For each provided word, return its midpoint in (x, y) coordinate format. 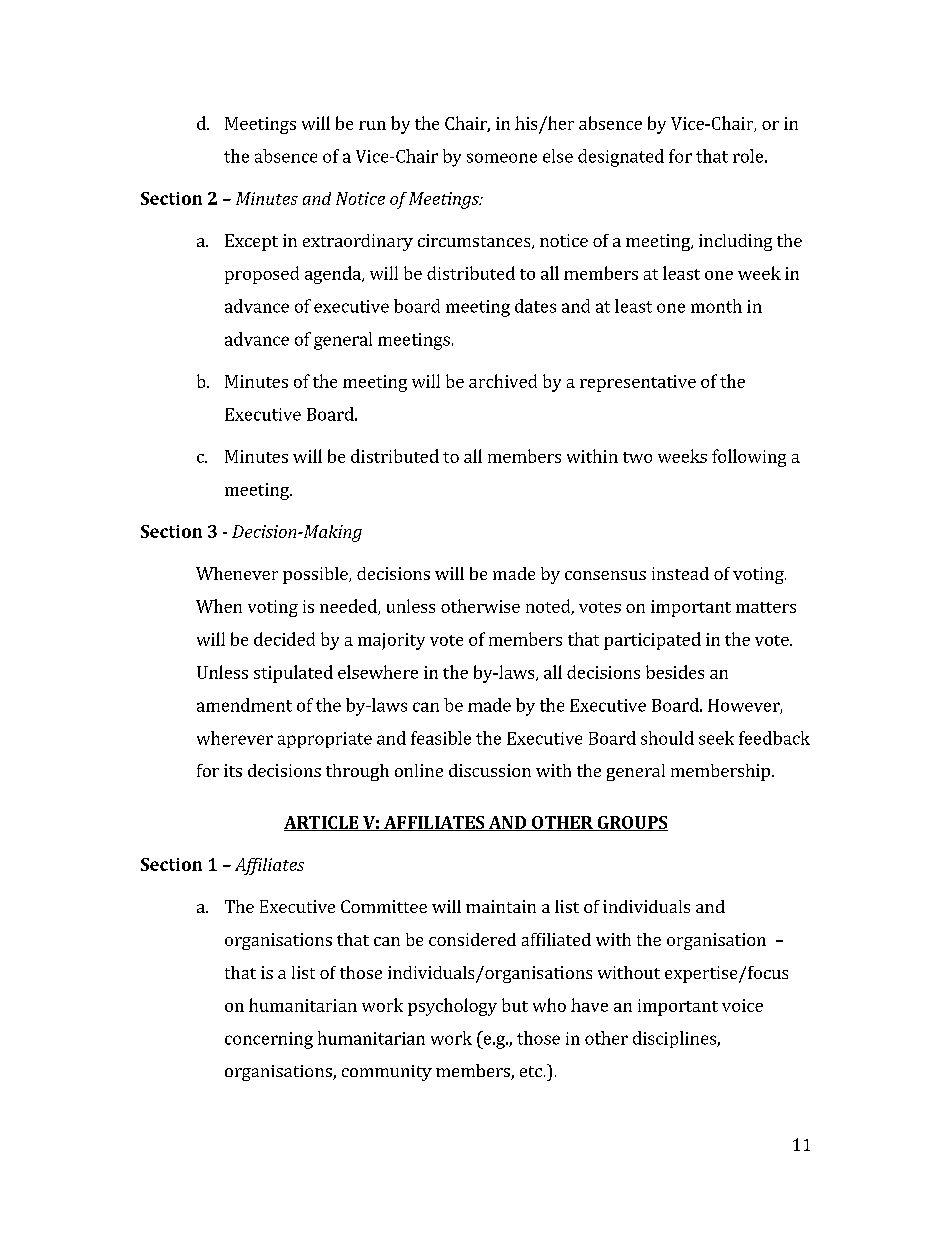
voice (742, 1005)
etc (531, 1071)
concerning (269, 1040)
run (372, 125)
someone (502, 158)
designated (621, 158)
